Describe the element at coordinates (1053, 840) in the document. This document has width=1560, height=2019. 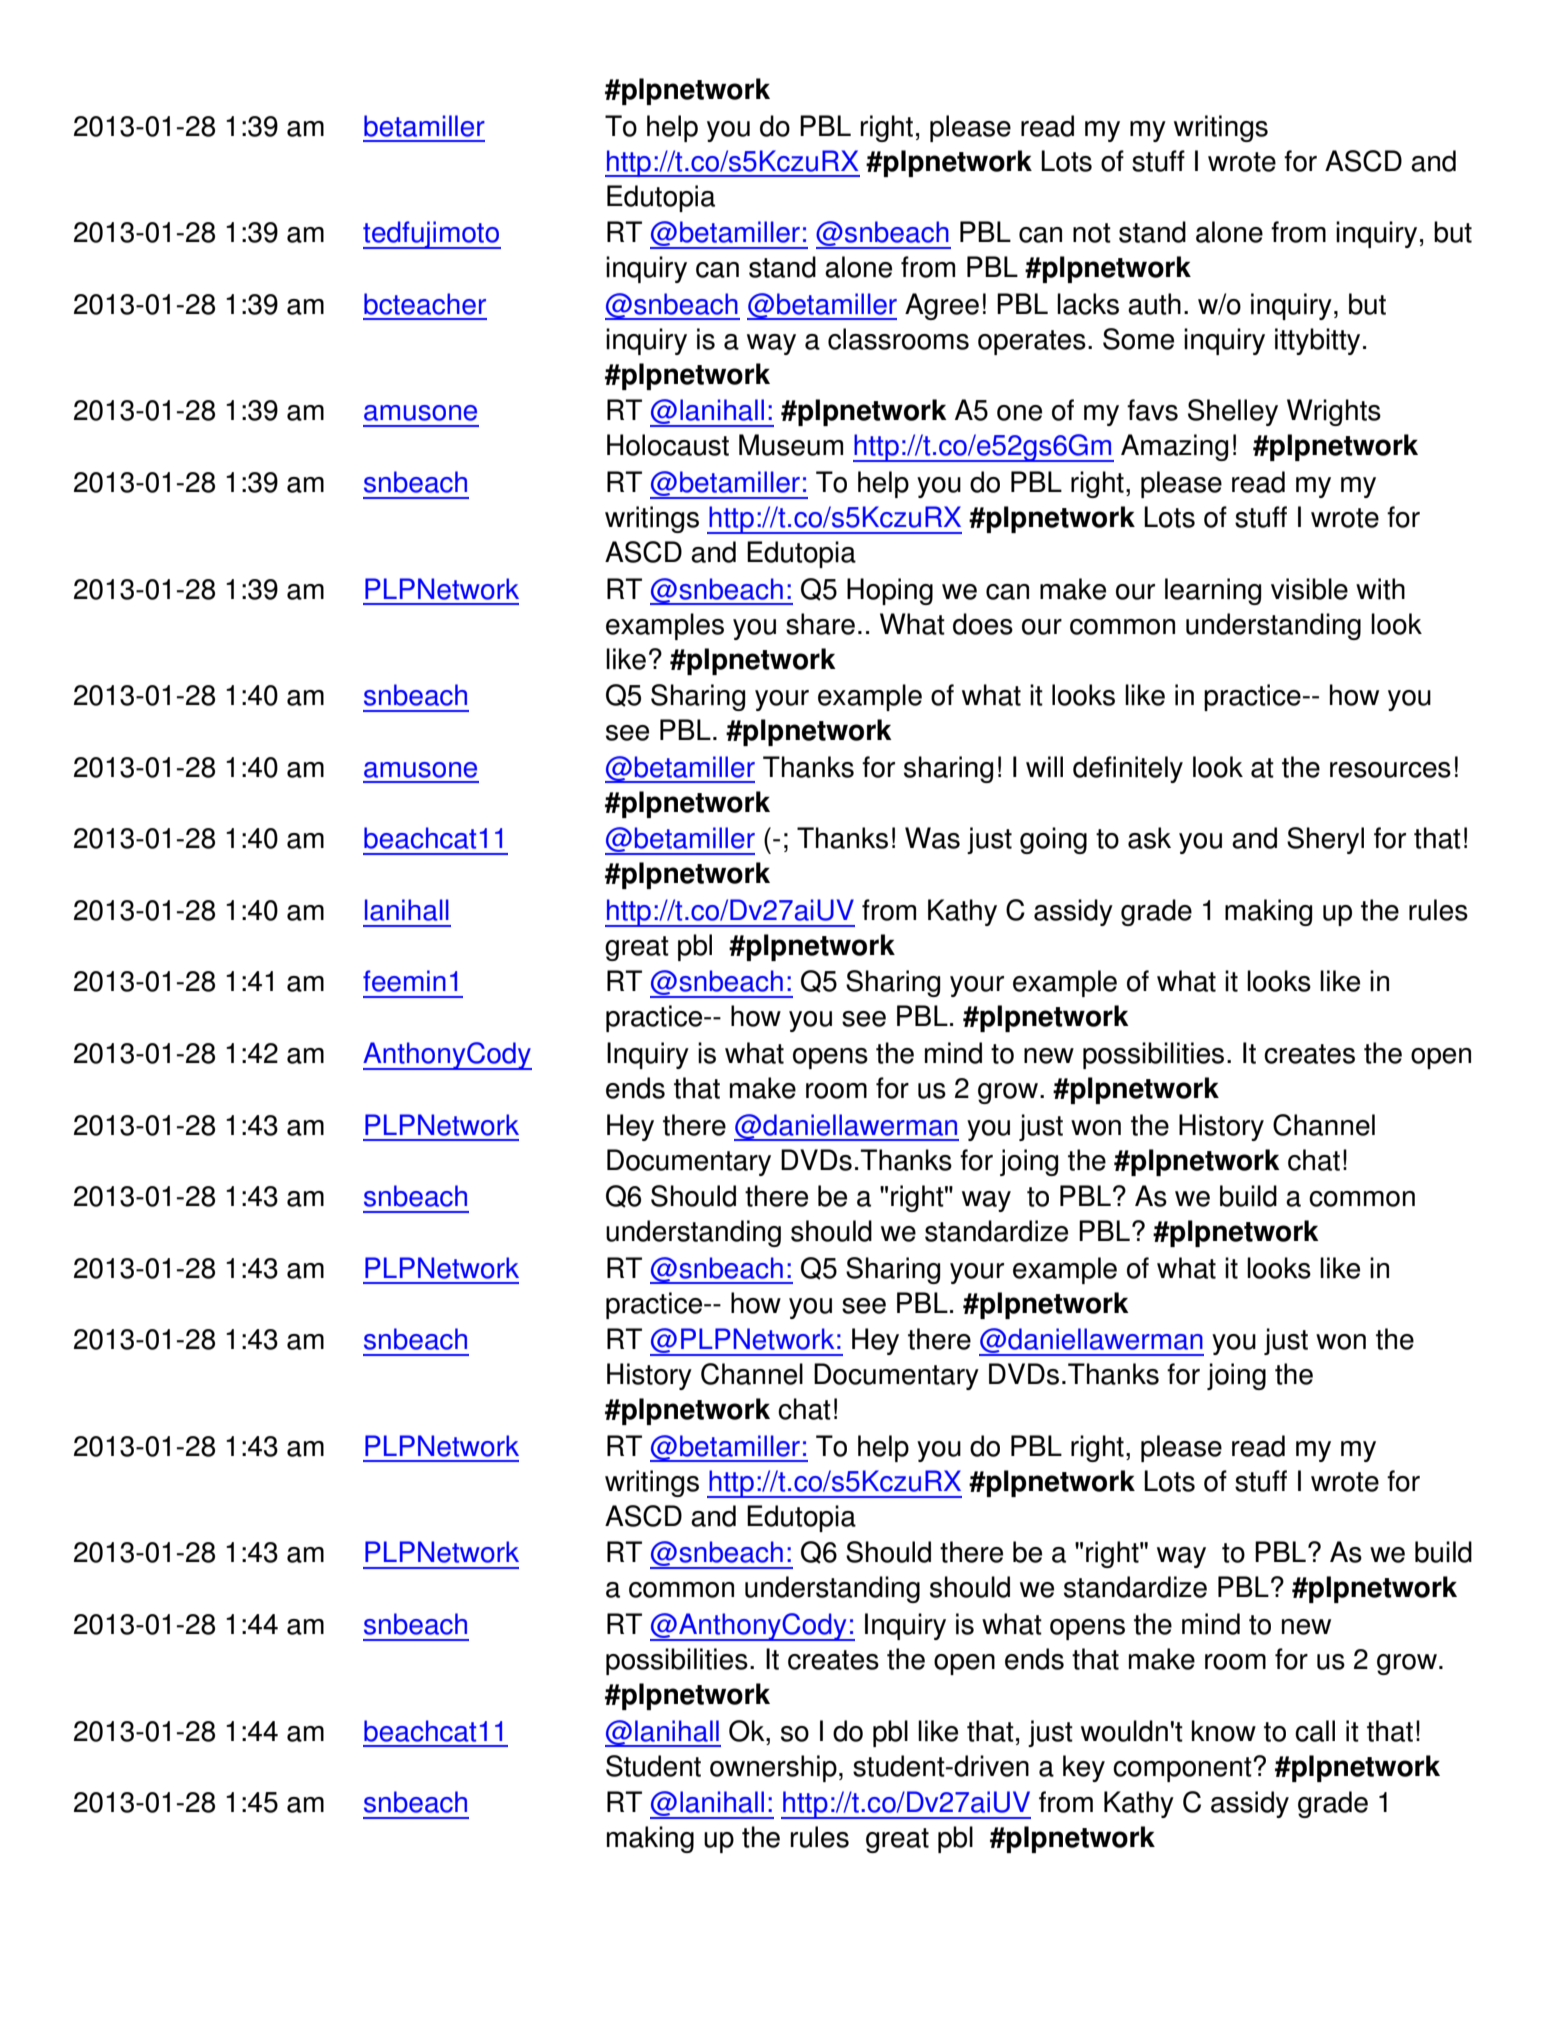
I see `going` at that location.
